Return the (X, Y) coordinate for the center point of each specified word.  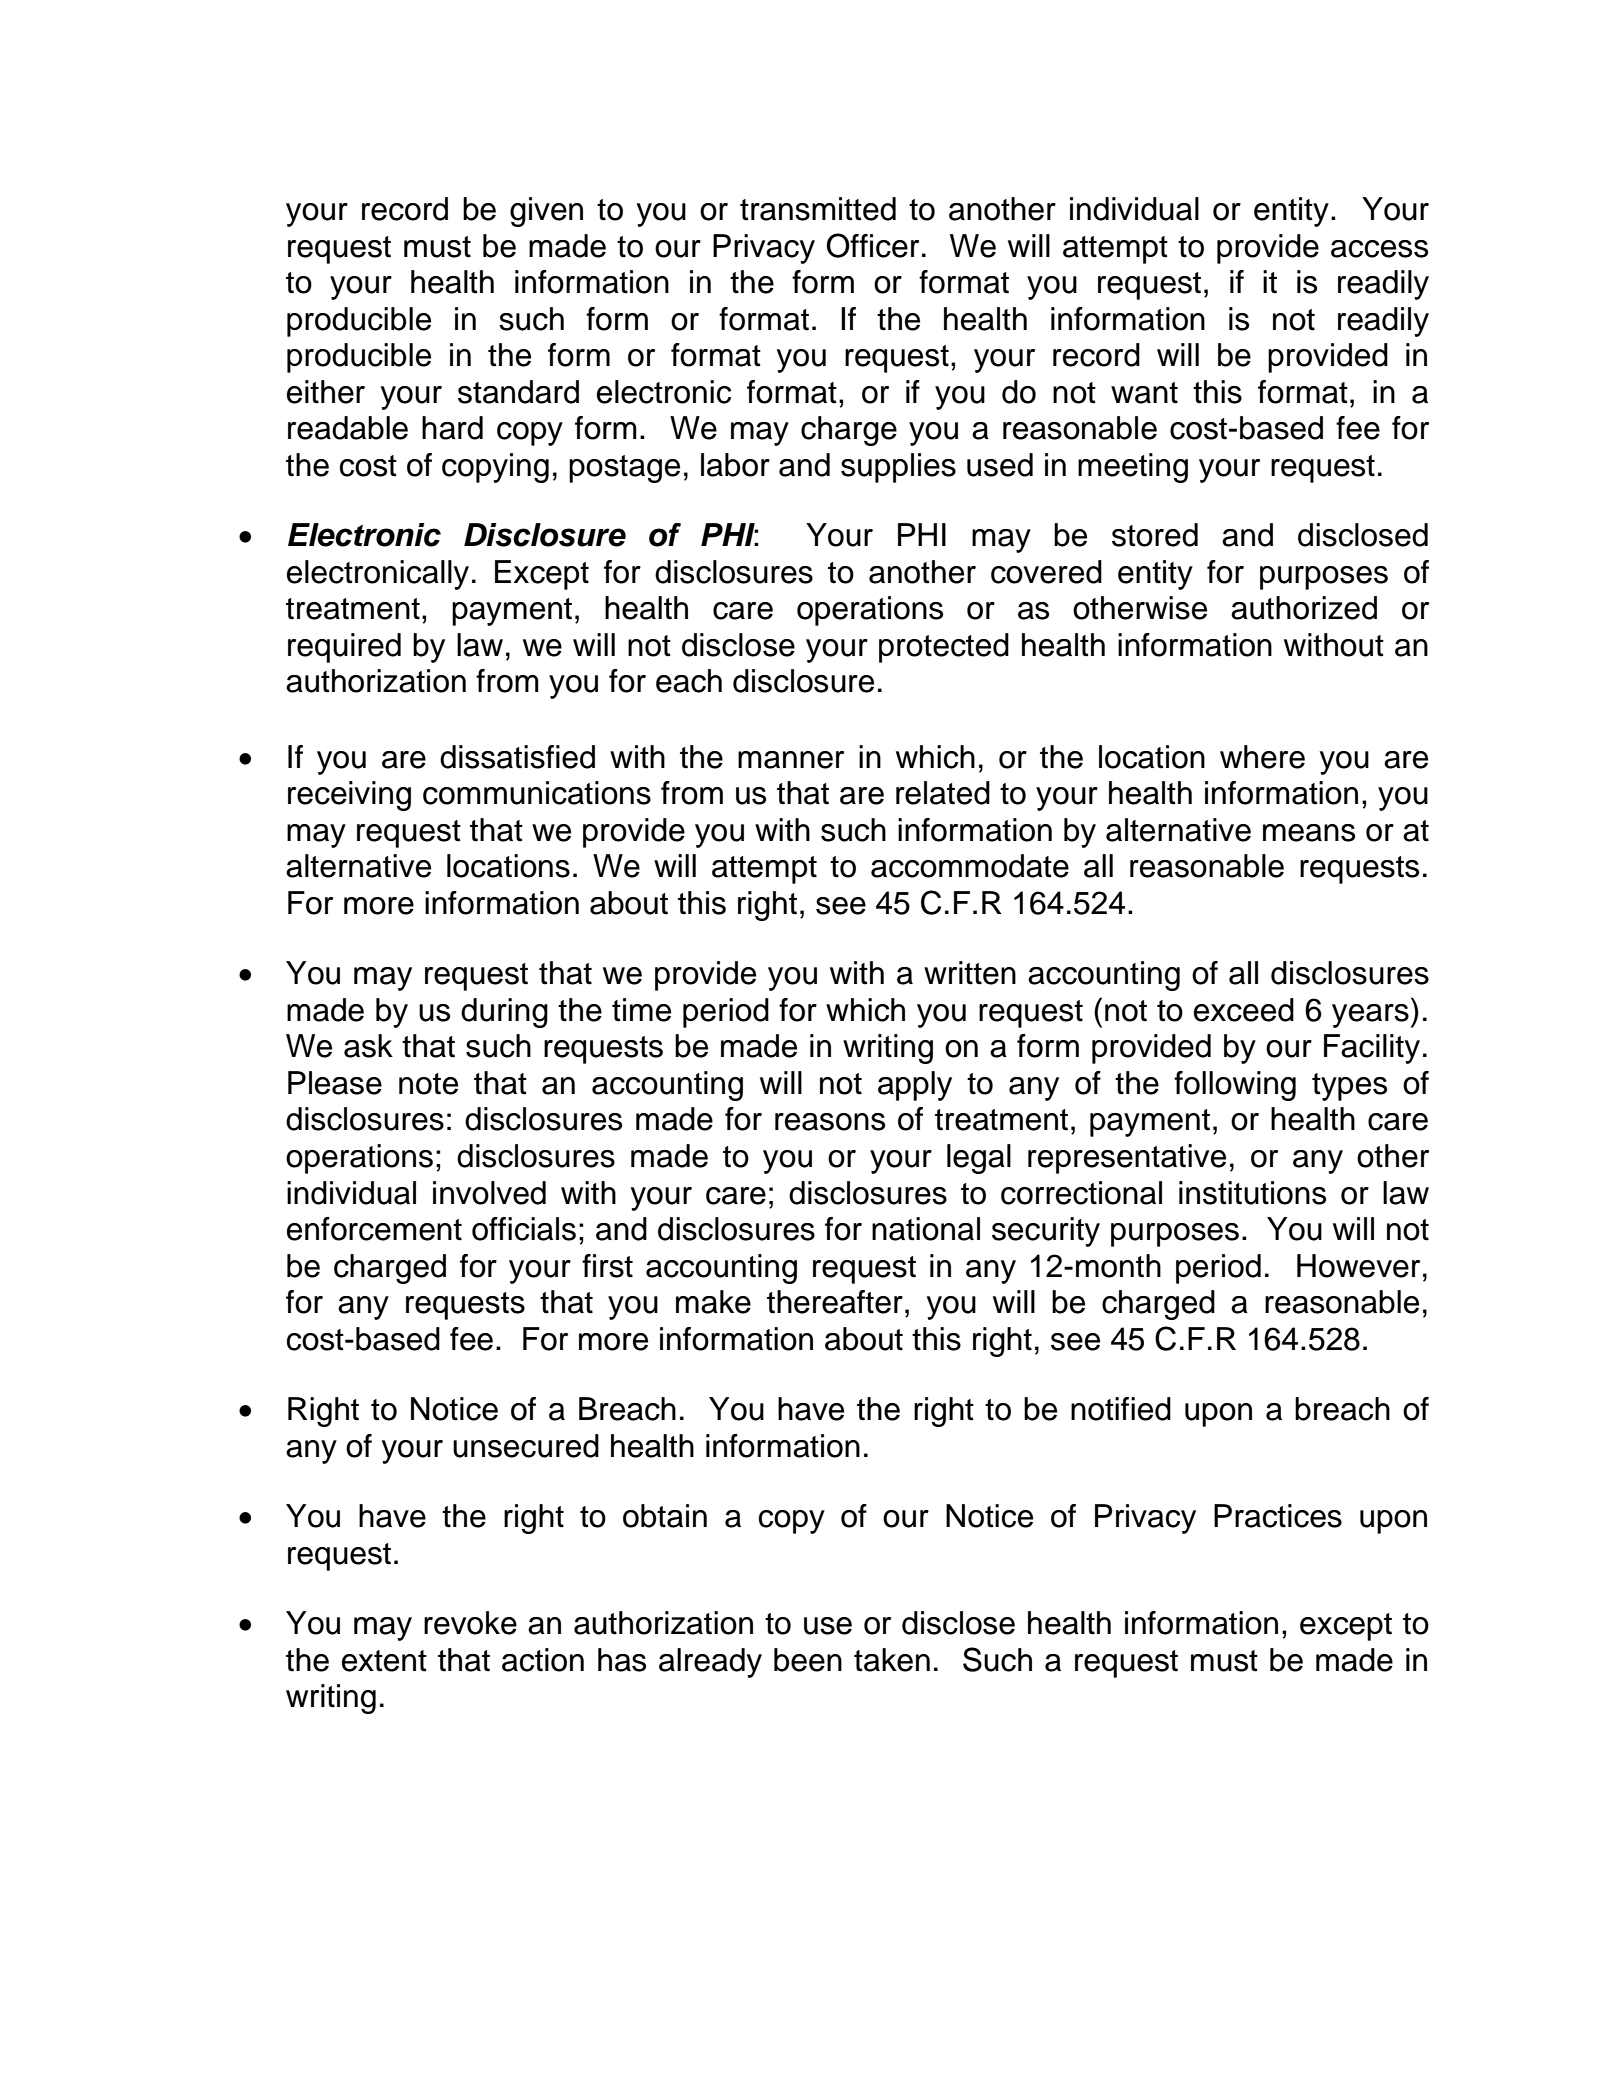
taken (892, 1660)
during (504, 1013)
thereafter (835, 1302)
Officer (872, 245)
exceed (1244, 1010)
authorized (1304, 608)
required (344, 648)
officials (524, 1229)
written (970, 973)
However (1358, 1266)
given (546, 212)
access (1379, 249)
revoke (470, 1623)
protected (944, 648)
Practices (1278, 1516)
